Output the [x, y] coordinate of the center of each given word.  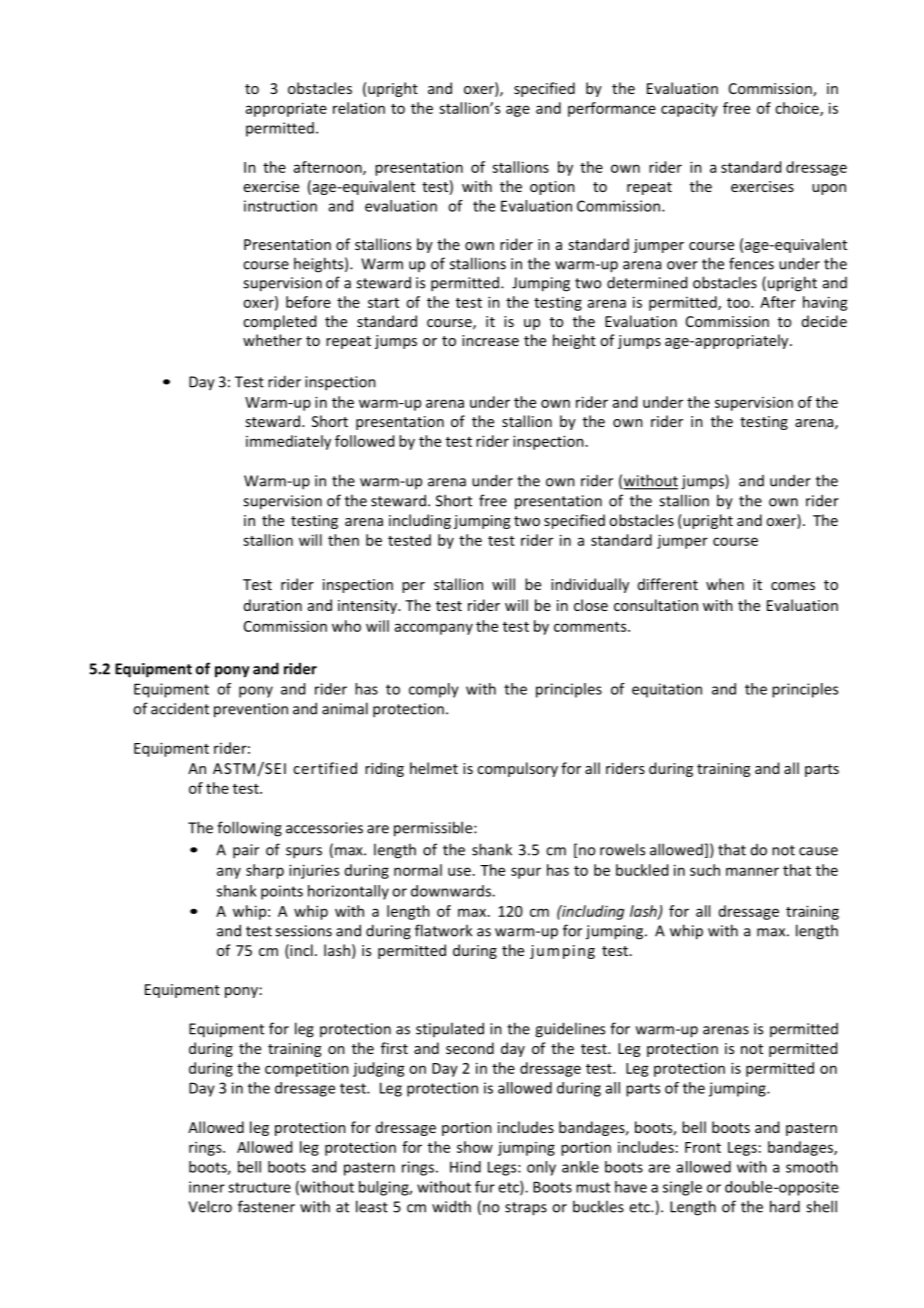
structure [259, 1187]
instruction [280, 206]
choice [798, 109]
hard [785, 1206]
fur [485, 1187]
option [552, 188]
